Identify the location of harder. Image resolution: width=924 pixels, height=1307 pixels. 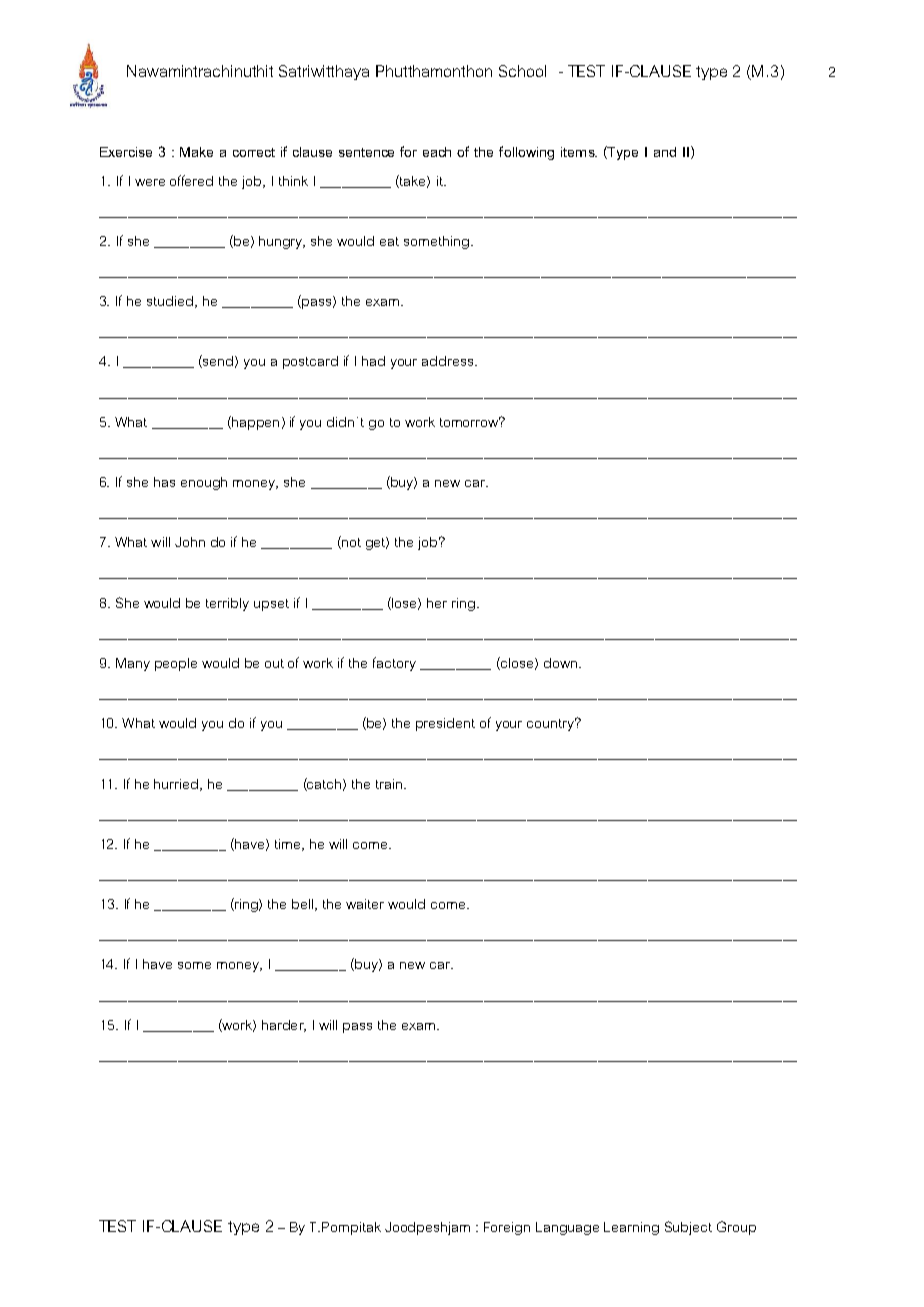
(284, 1026).
